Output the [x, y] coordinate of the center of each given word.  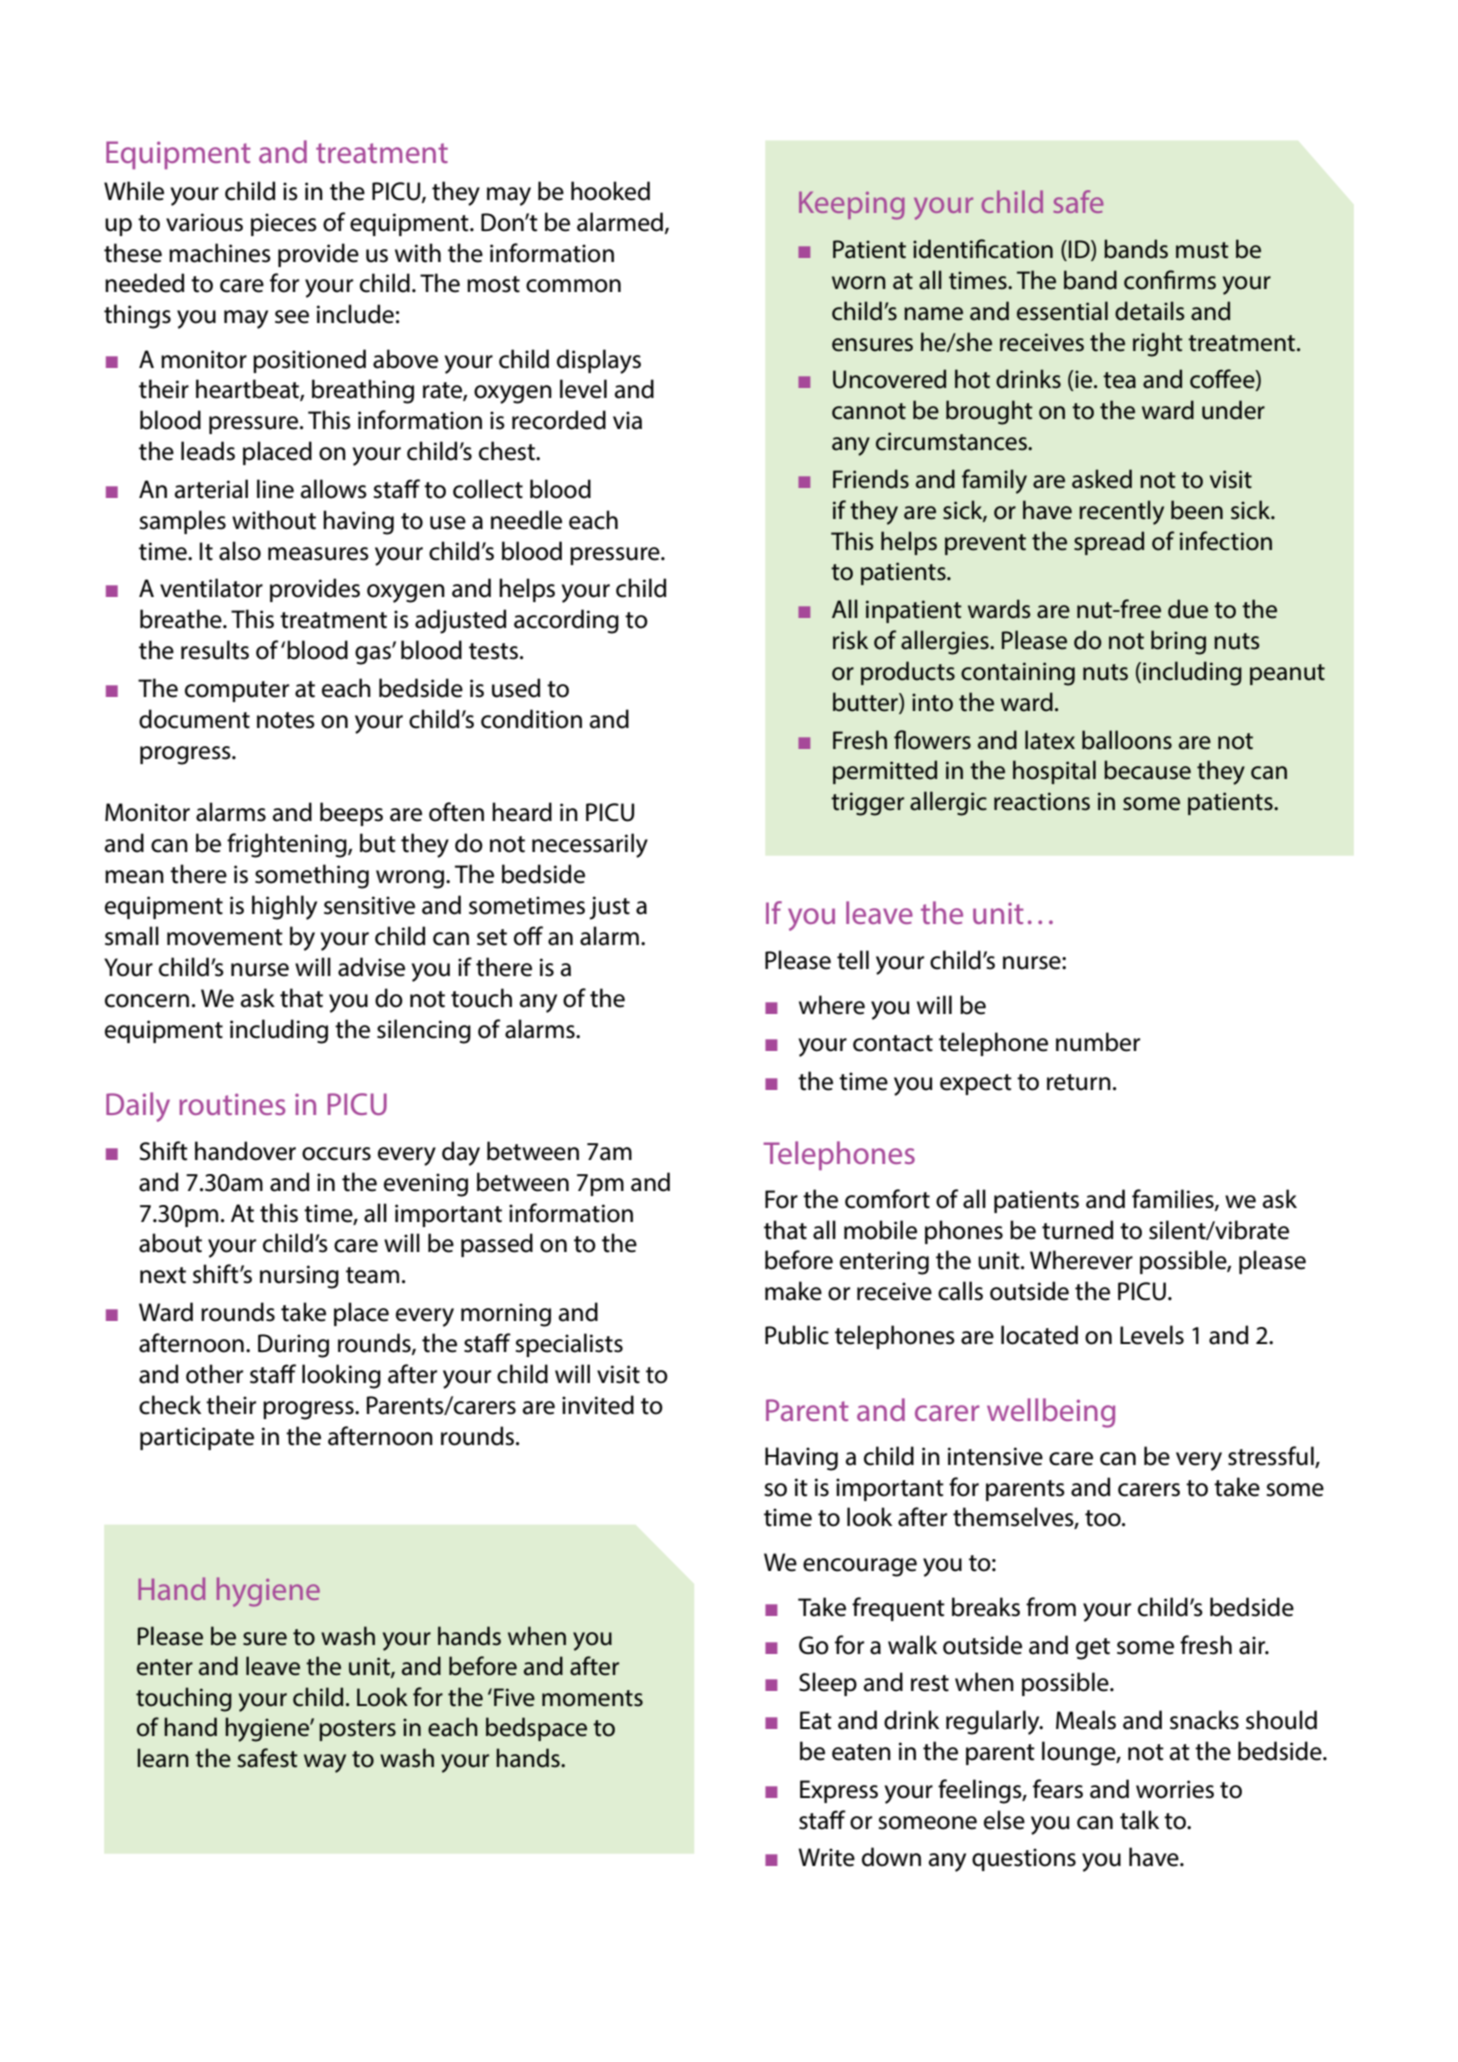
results [215, 650]
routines [232, 1104]
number [1098, 1042]
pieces [284, 224]
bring [1178, 642]
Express [839, 1791]
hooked [610, 191]
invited [598, 1405]
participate [197, 1438]
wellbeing [1051, 1413]
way [325, 1763]
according [566, 621]
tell [853, 960]
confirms [1170, 280]
